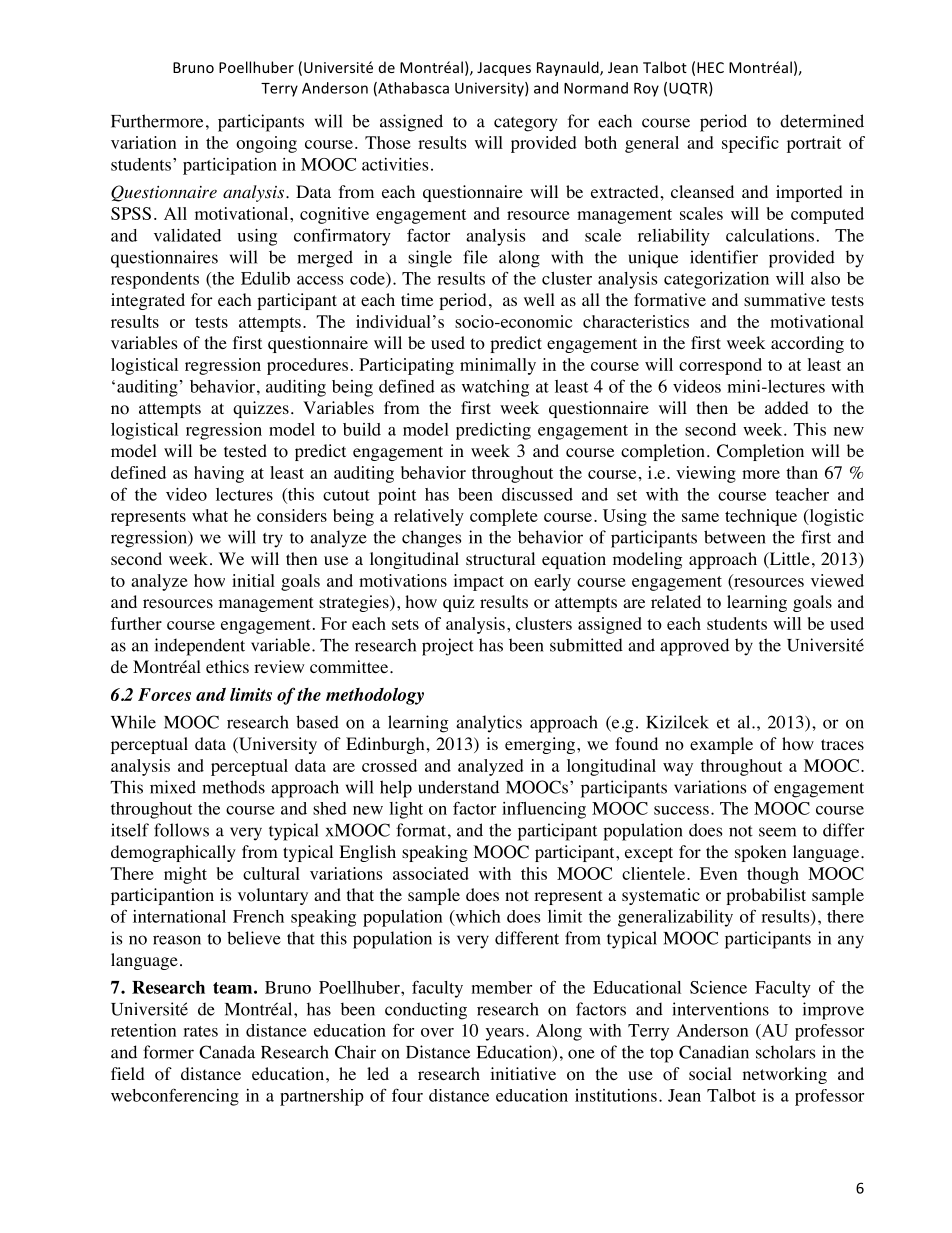 Image resolution: width=952 pixels, height=1233 pixels. Describe the element at coordinates (837, 580) in the screenshot. I see `viewed` at that location.
